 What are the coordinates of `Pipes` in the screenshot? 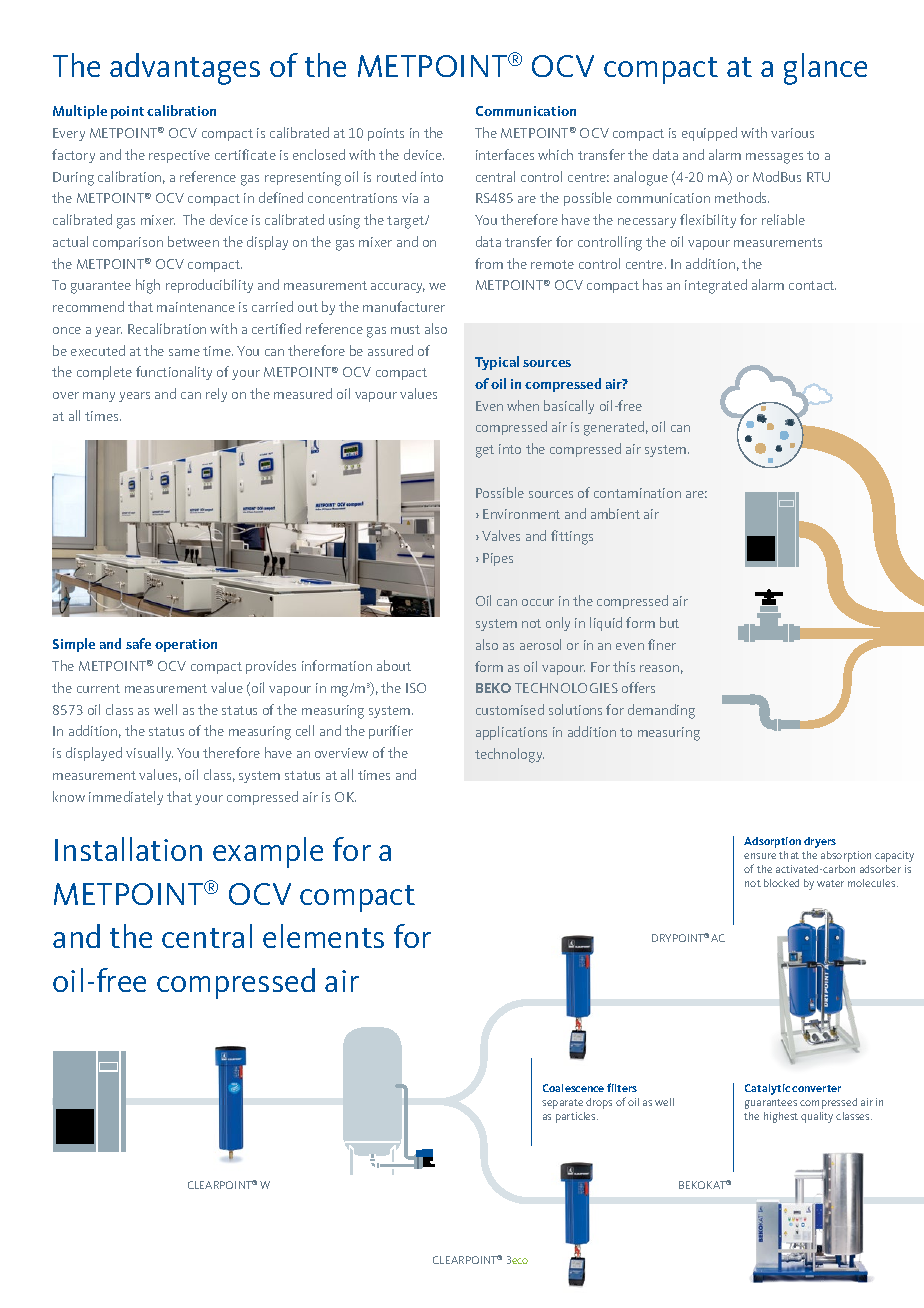 It's located at (498, 559).
